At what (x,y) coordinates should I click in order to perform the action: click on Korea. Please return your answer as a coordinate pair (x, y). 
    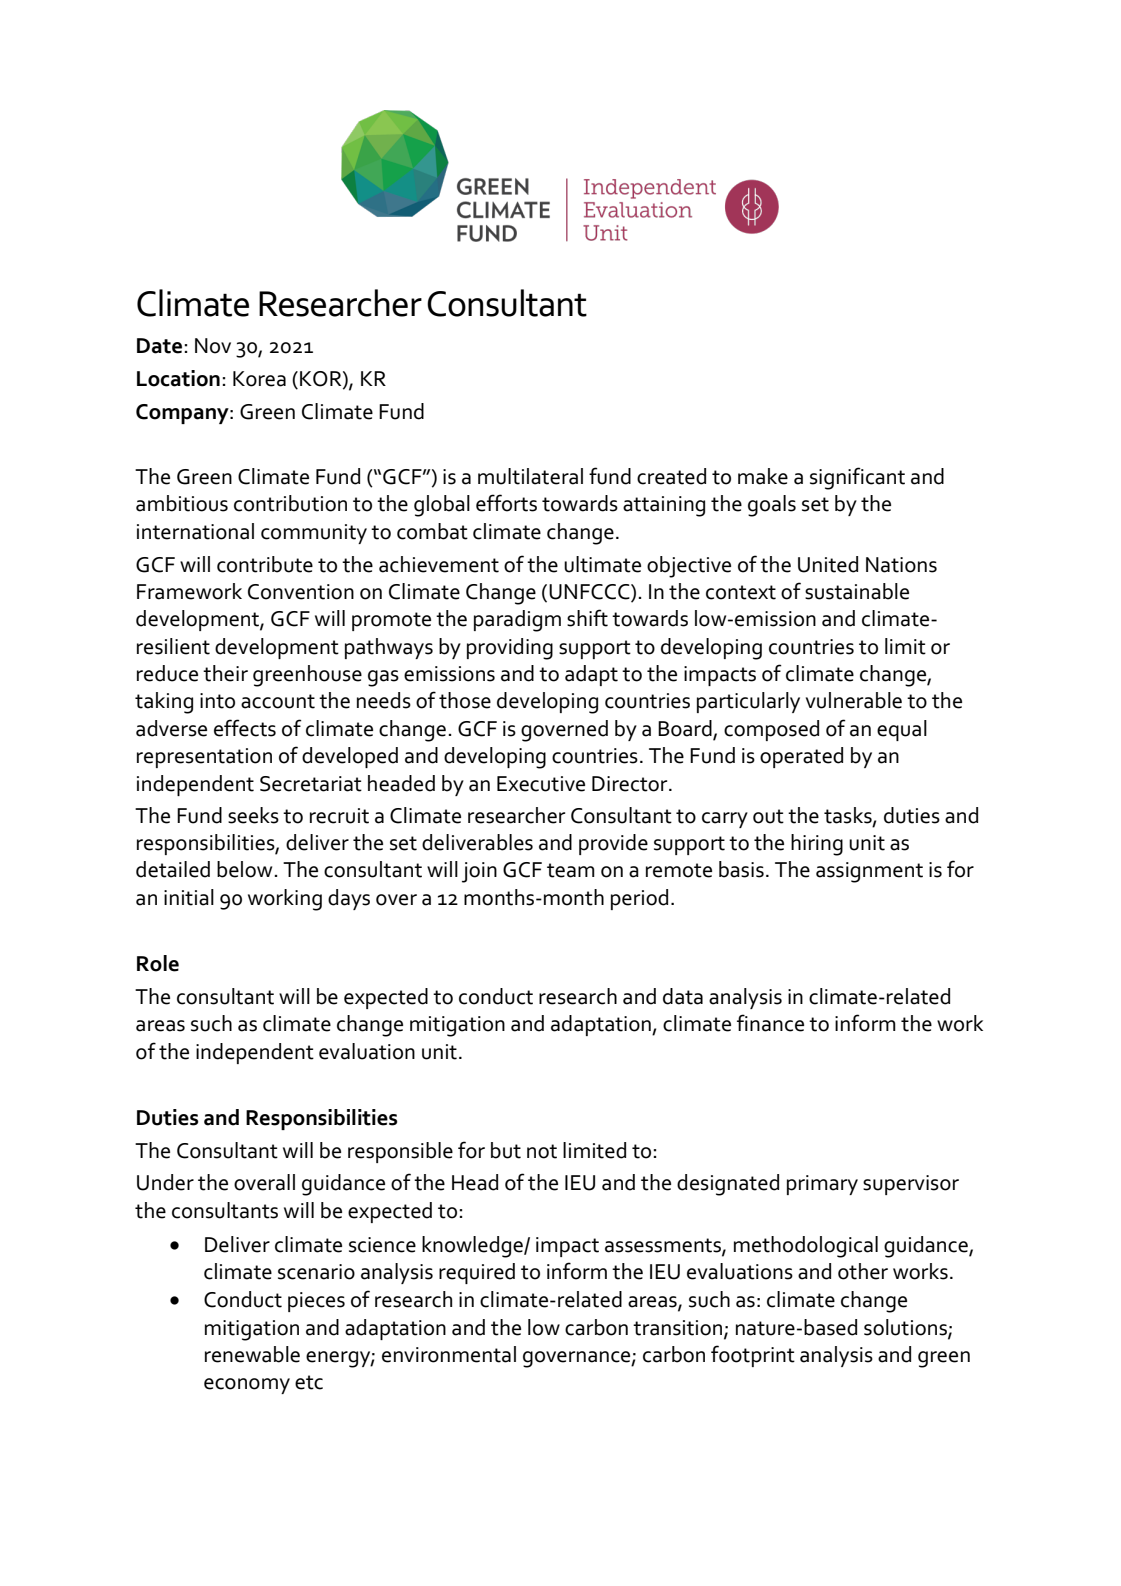
    Looking at the image, I should click on (259, 379).
